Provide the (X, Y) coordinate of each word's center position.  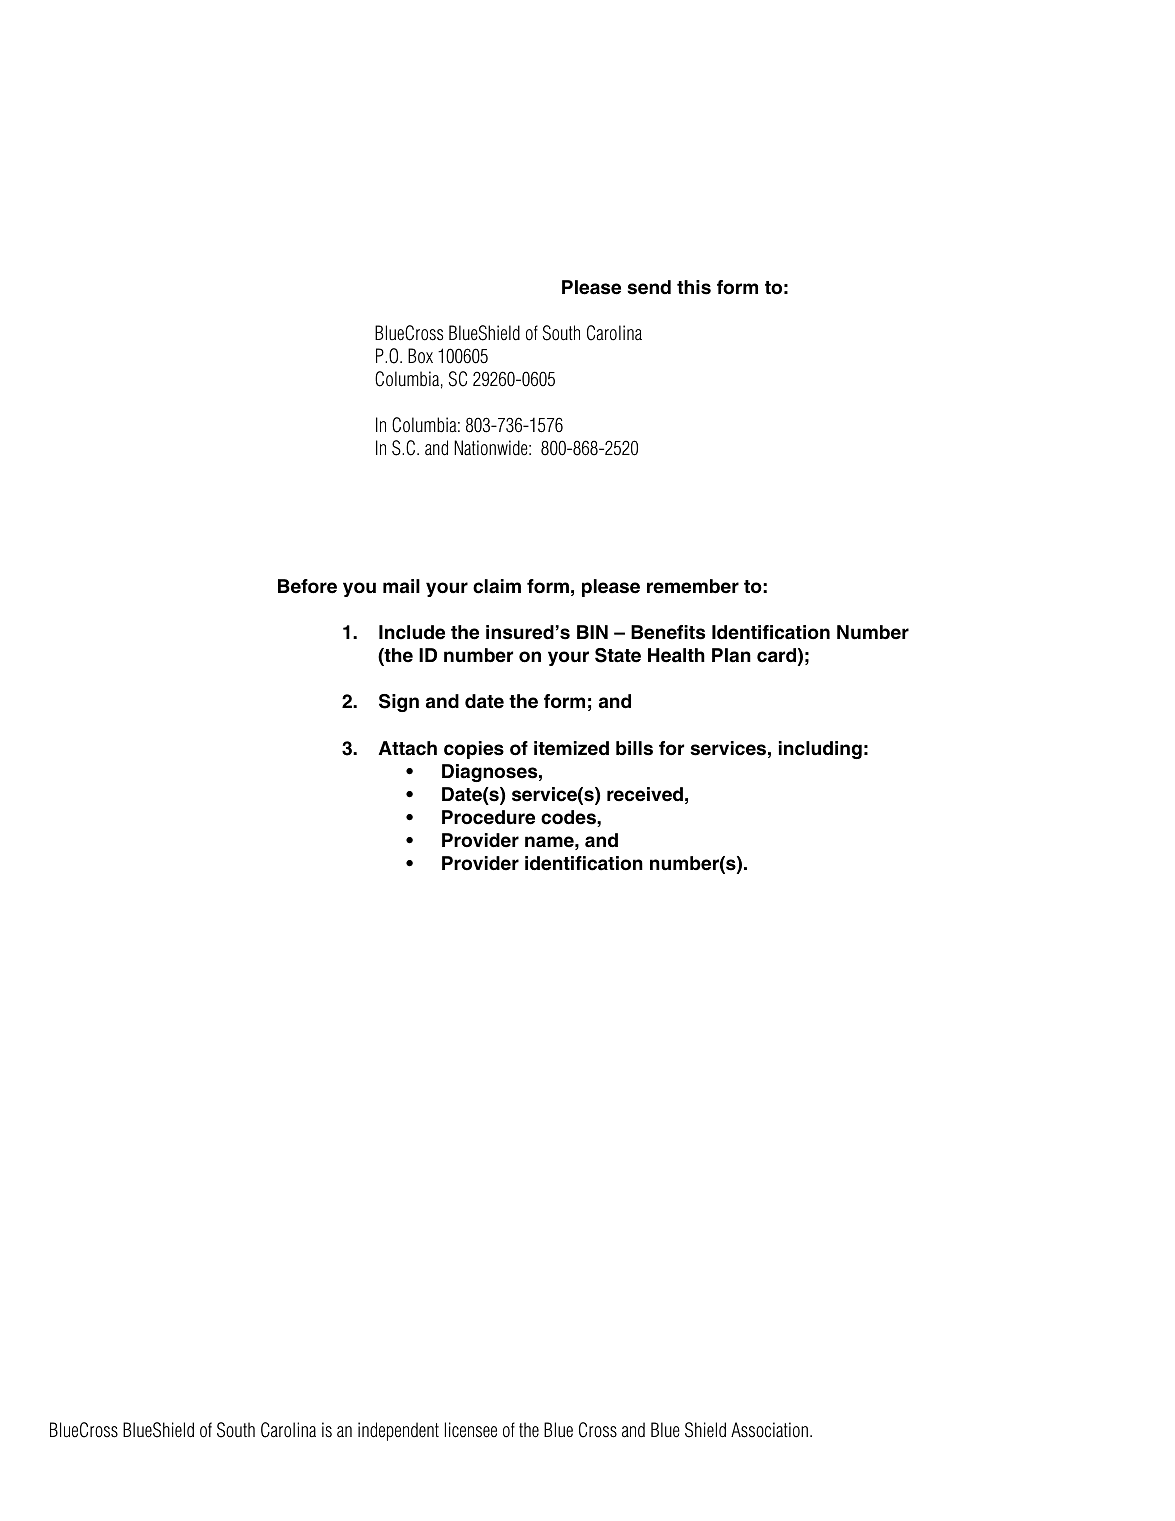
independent (398, 1431)
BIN (592, 632)
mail (401, 586)
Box (420, 356)
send (649, 287)
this (694, 287)
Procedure (488, 817)
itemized (571, 748)
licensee (471, 1430)
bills (634, 748)
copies (474, 750)
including (820, 750)
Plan (731, 655)
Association (769, 1430)
